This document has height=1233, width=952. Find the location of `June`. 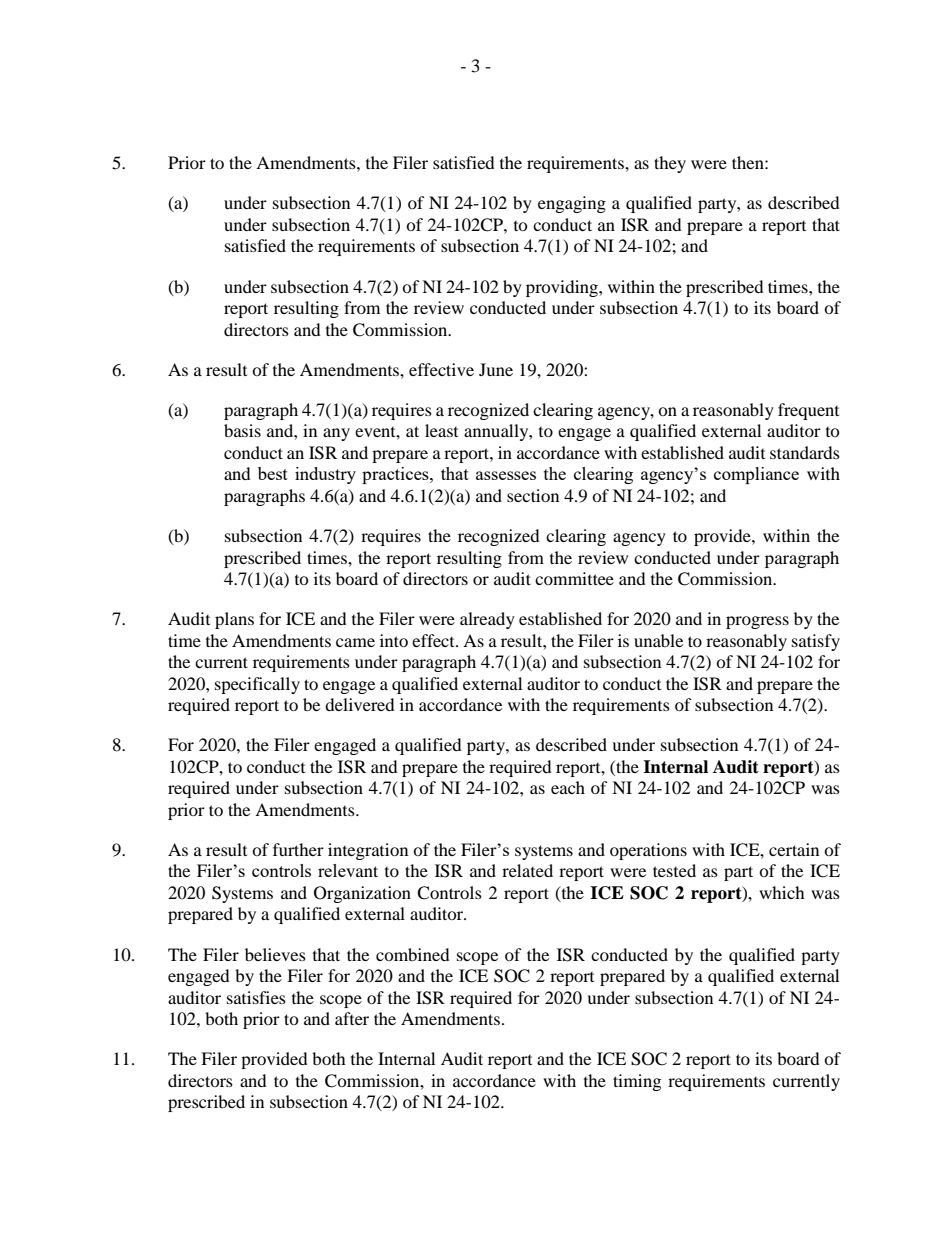

June is located at coordinates (496, 369).
